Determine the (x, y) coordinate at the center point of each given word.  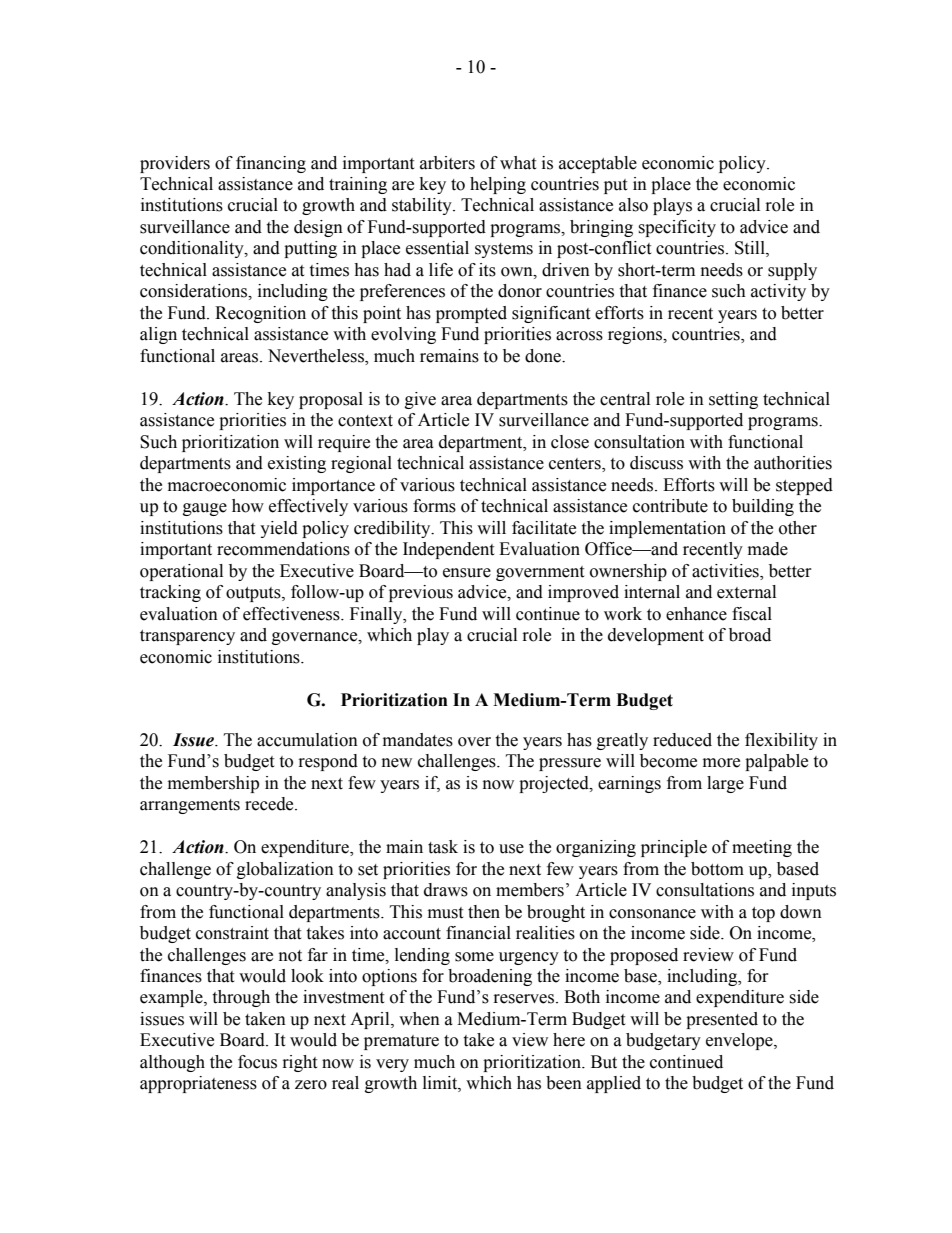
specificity (677, 228)
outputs (254, 594)
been (564, 1083)
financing (271, 164)
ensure (467, 573)
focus (257, 1062)
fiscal (752, 614)
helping (498, 185)
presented (722, 1020)
